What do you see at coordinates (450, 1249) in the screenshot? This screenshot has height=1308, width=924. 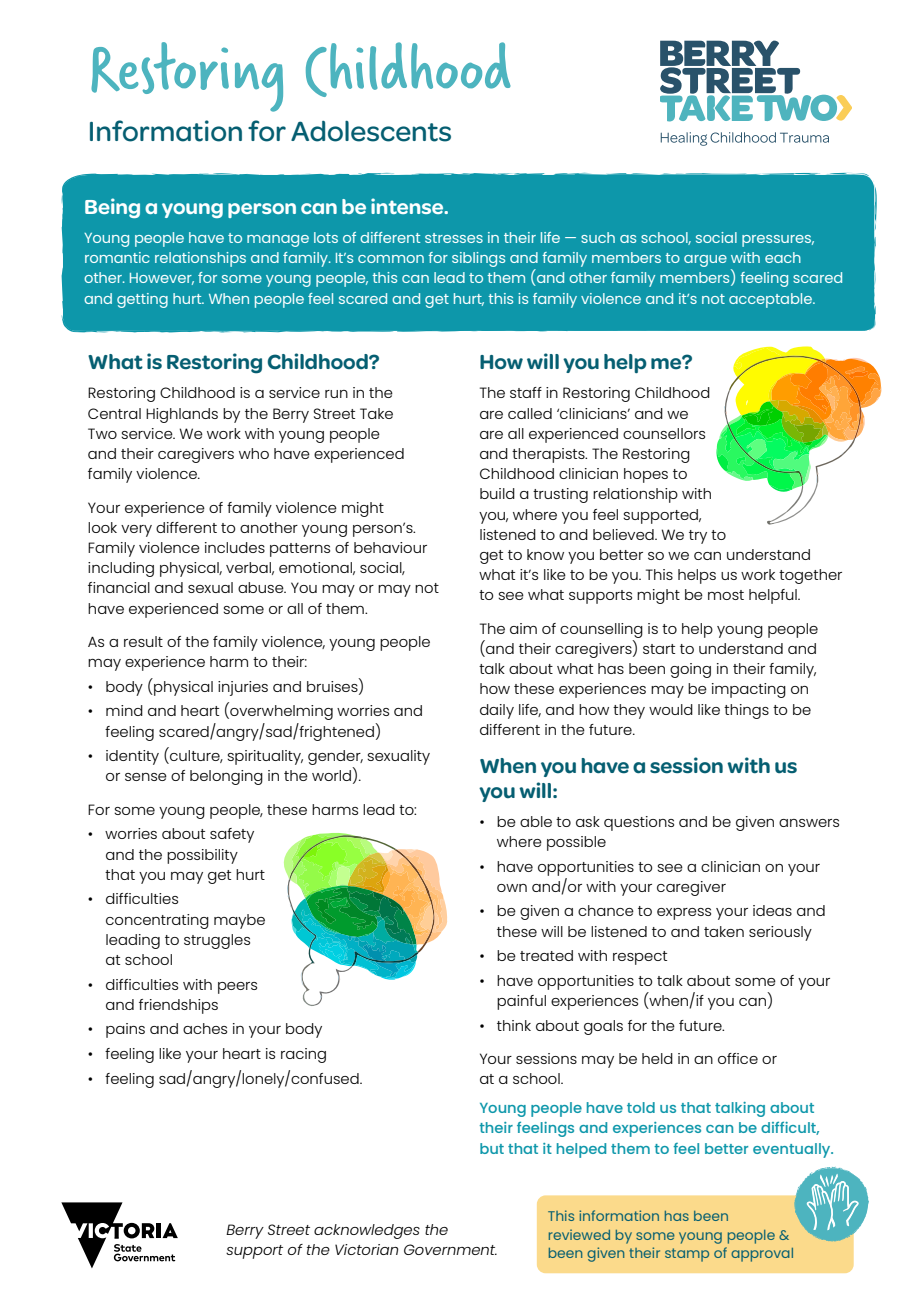 I see `Government` at bounding box center [450, 1249].
